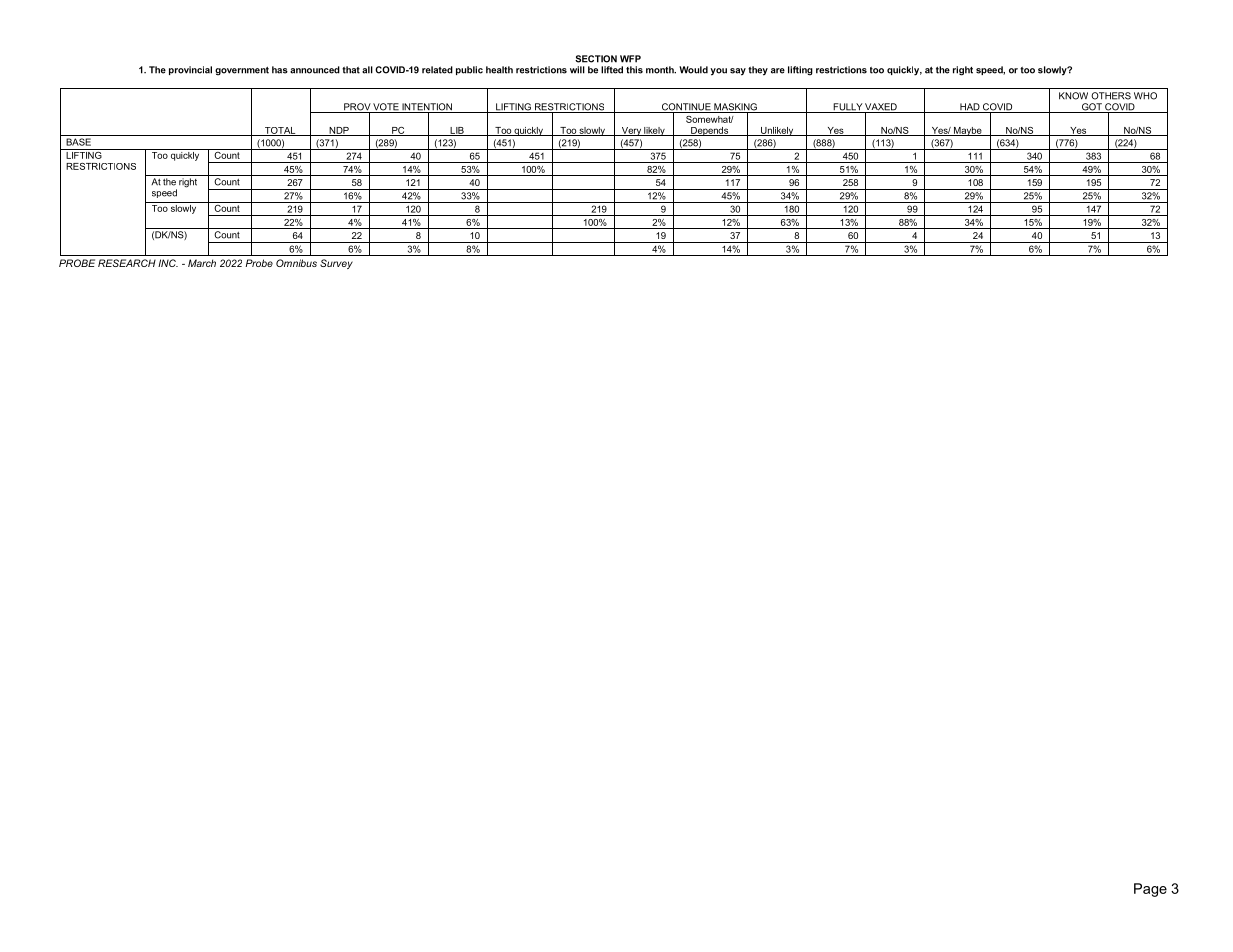  What do you see at coordinates (202, 263) in the document?
I see `March` at bounding box center [202, 263].
